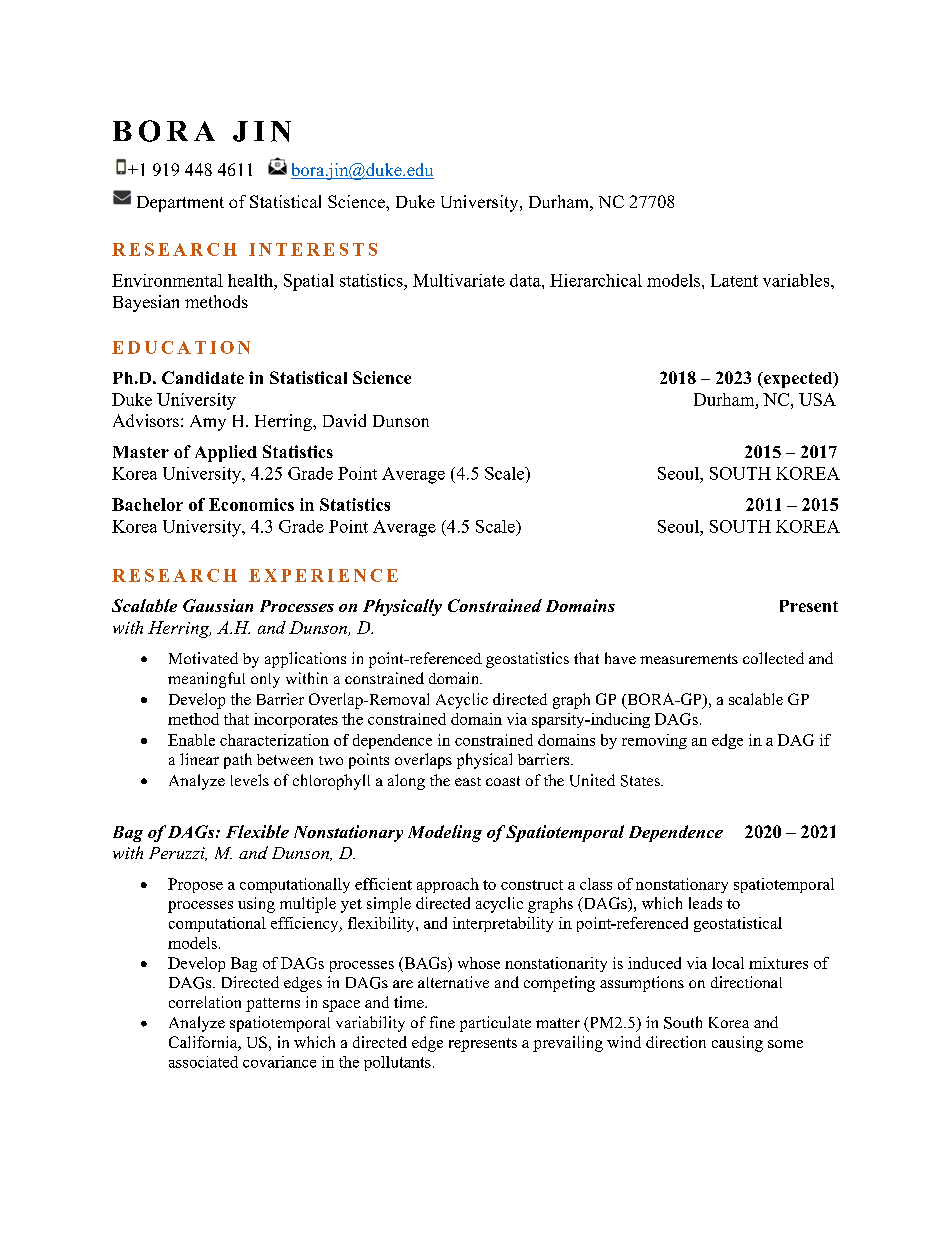 The height and width of the document is (1233, 952). What do you see at coordinates (734, 280) in the document?
I see `Latent` at bounding box center [734, 280].
